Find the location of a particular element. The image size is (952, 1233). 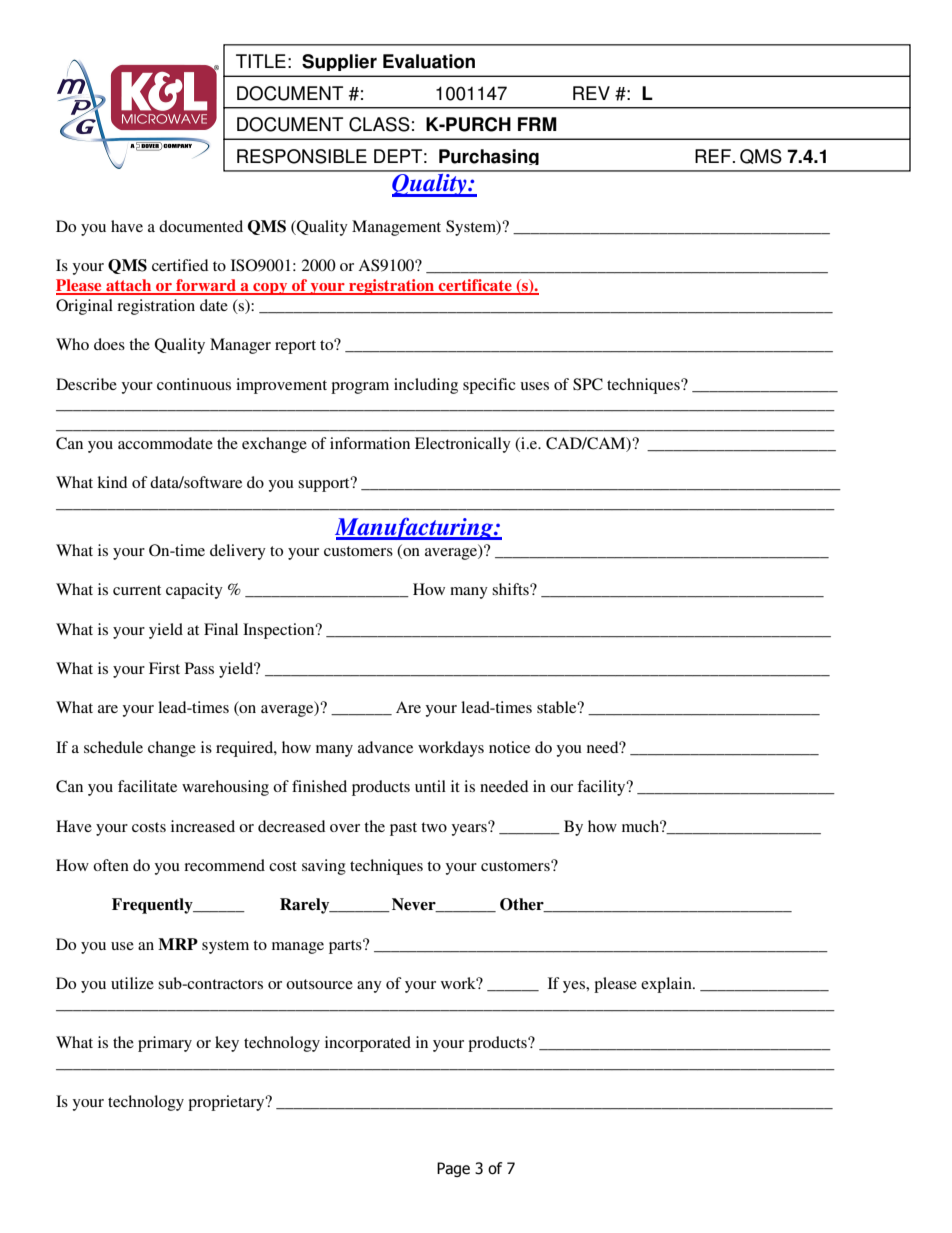

proprietary is located at coordinates (227, 1103).
